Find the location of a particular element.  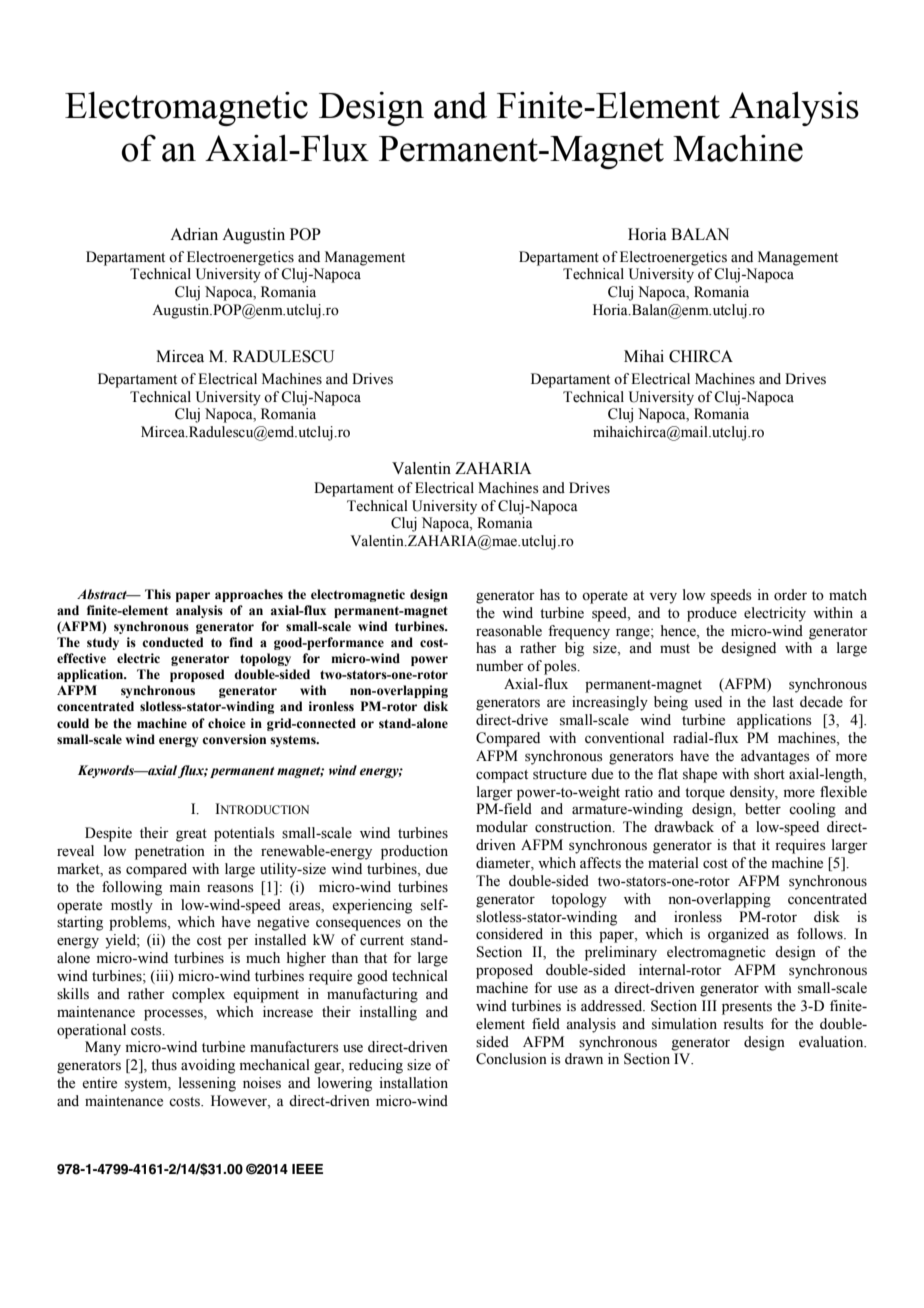

approaches is located at coordinates (249, 595).
